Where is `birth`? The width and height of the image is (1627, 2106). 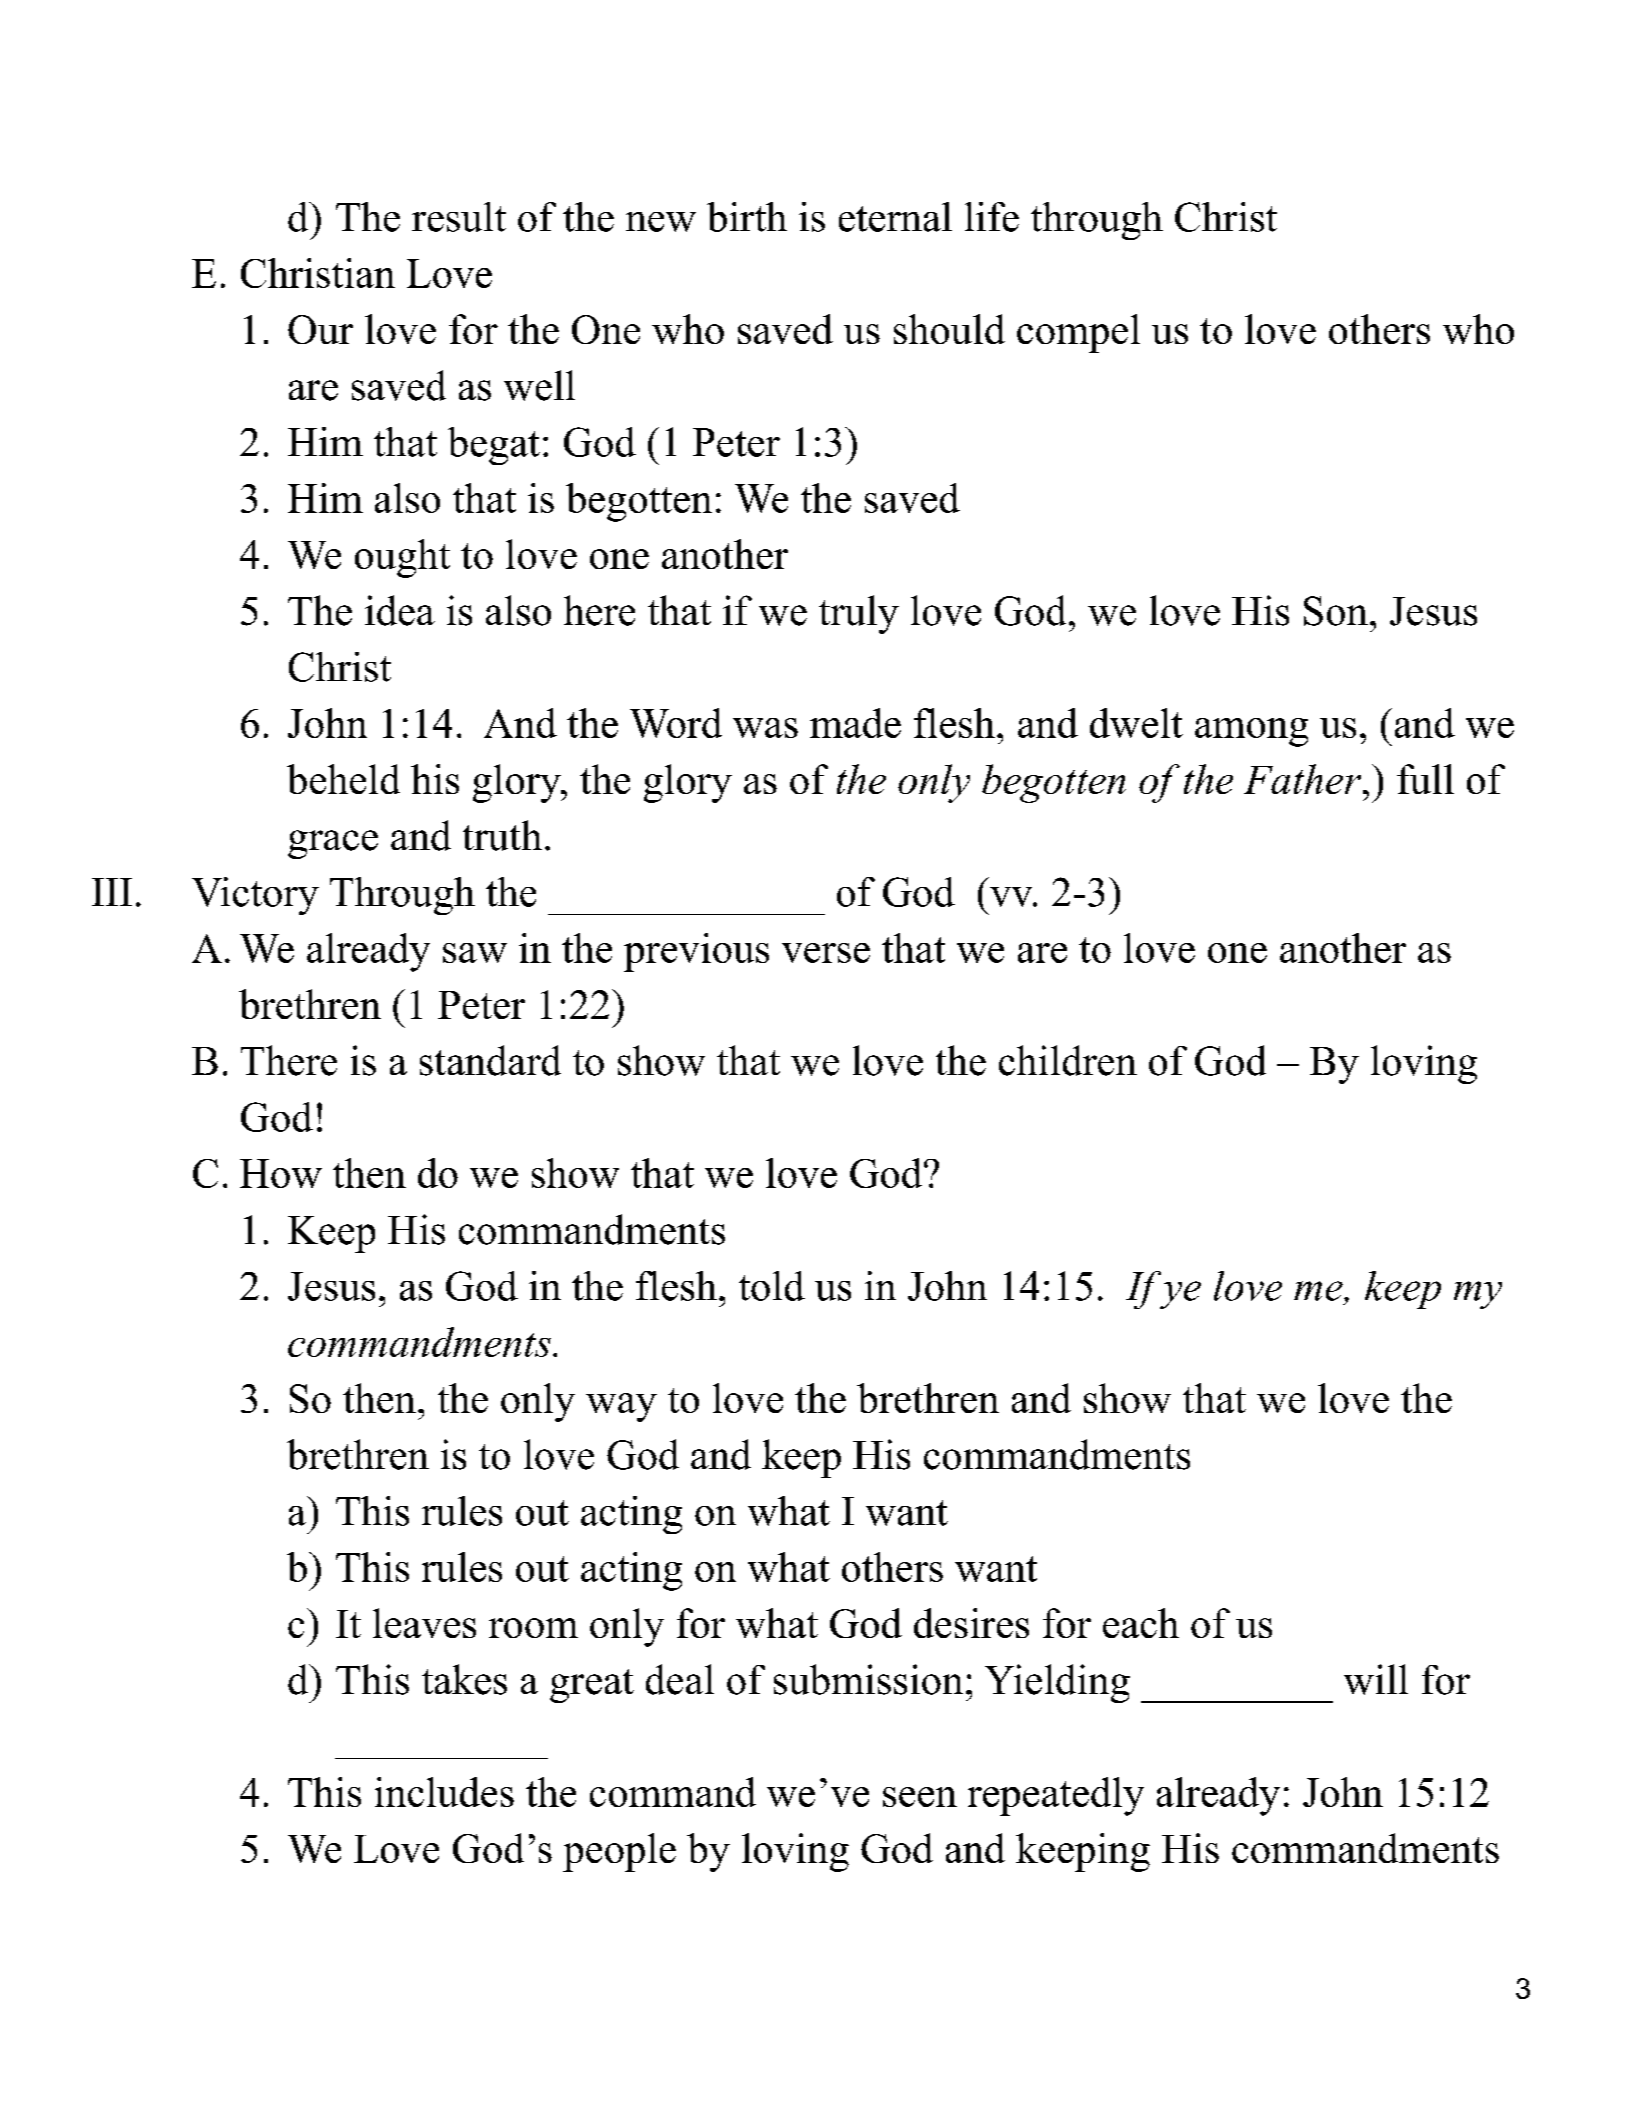 birth is located at coordinates (747, 217).
